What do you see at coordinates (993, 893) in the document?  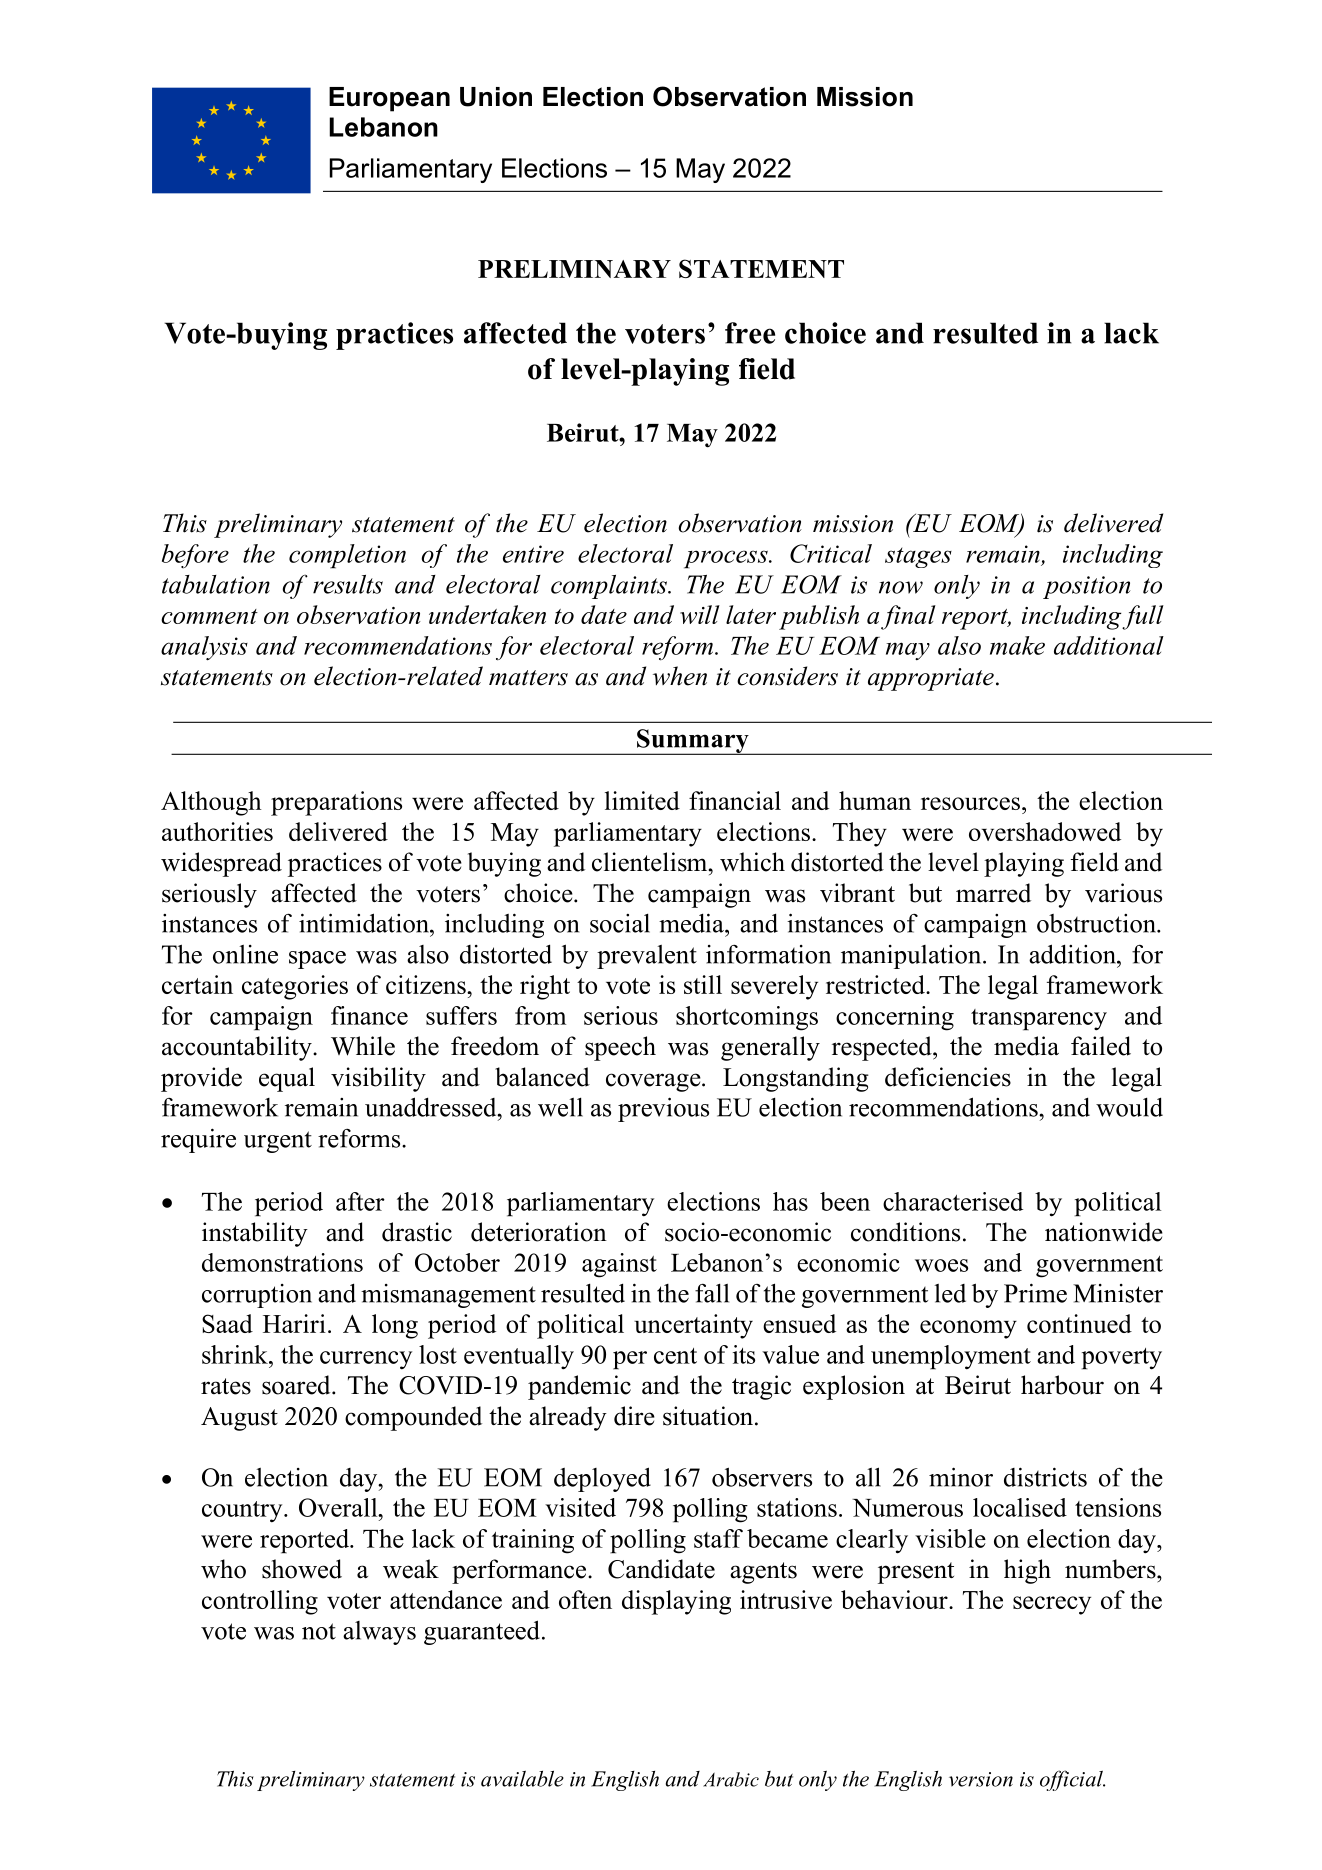 I see `marred` at bounding box center [993, 893].
